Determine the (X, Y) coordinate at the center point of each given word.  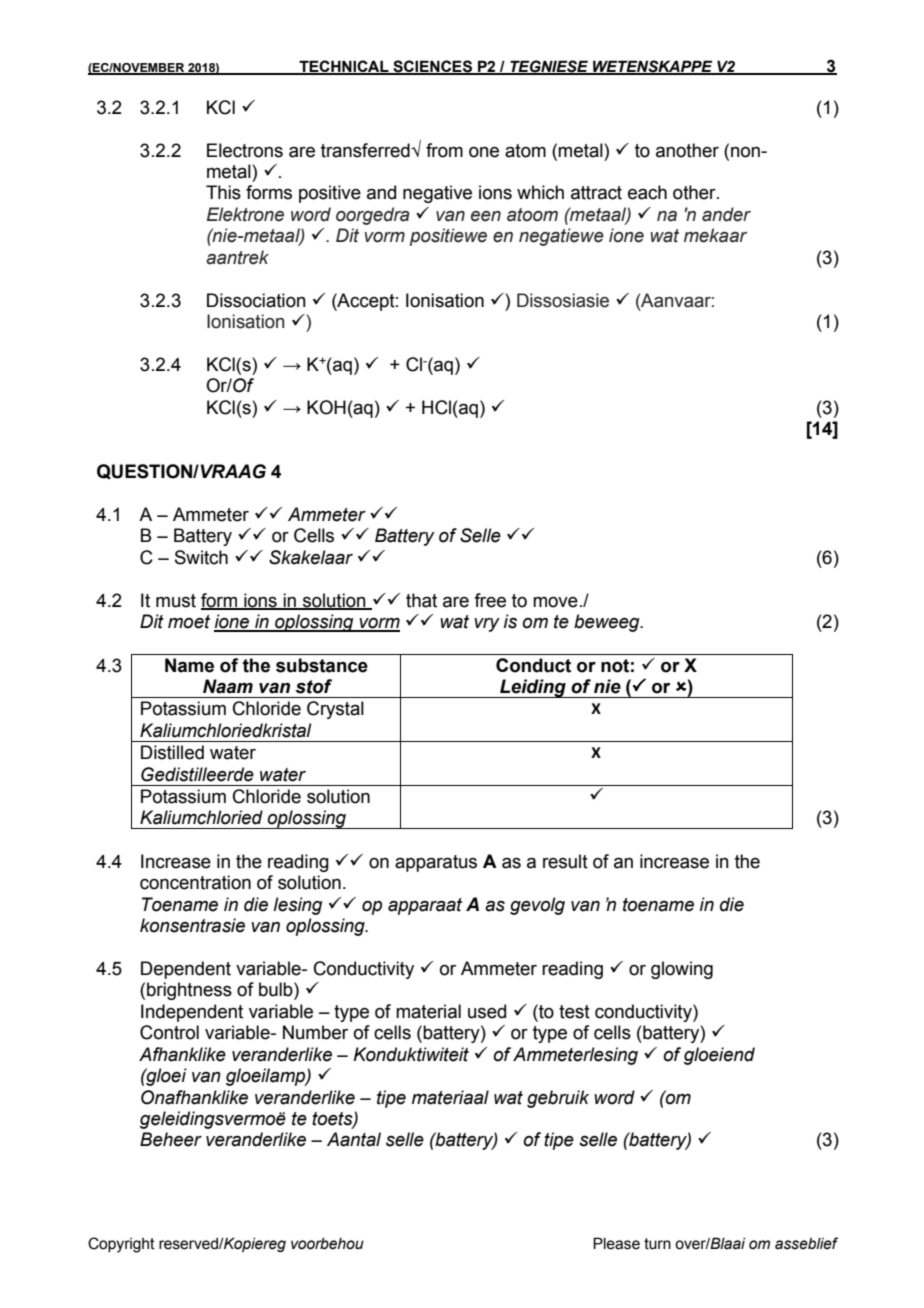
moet (189, 622)
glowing (682, 970)
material (428, 1011)
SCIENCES (432, 67)
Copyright (121, 1245)
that (421, 600)
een (486, 216)
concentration (195, 882)
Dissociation (256, 300)
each (647, 192)
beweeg (608, 623)
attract (596, 193)
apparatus (436, 863)
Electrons (245, 150)
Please (616, 1243)
